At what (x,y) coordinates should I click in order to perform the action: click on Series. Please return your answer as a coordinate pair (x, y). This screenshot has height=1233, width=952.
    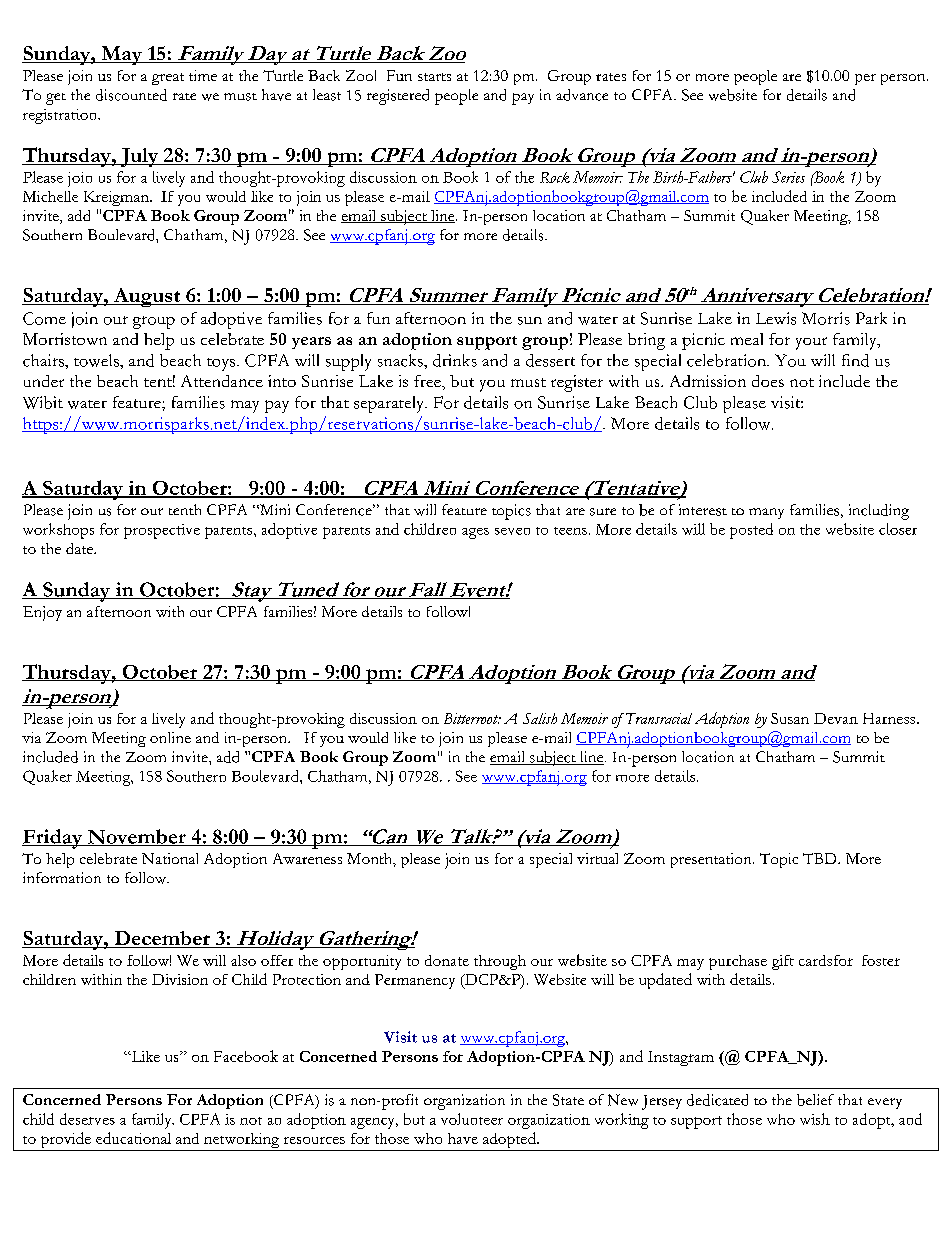
    Looking at the image, I should click on (788, 177).
